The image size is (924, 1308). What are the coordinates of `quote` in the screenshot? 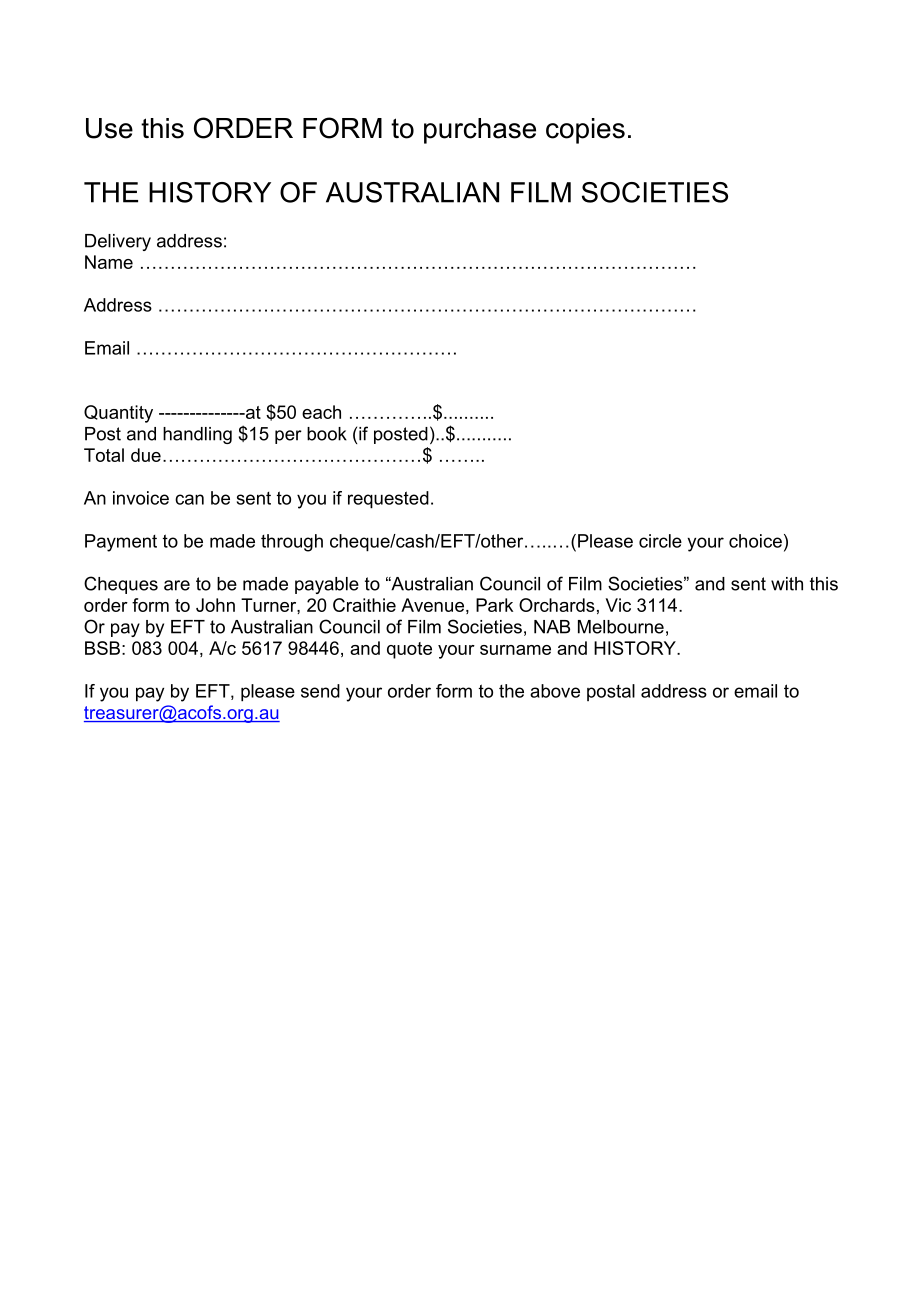 It's located at (409, 650).
